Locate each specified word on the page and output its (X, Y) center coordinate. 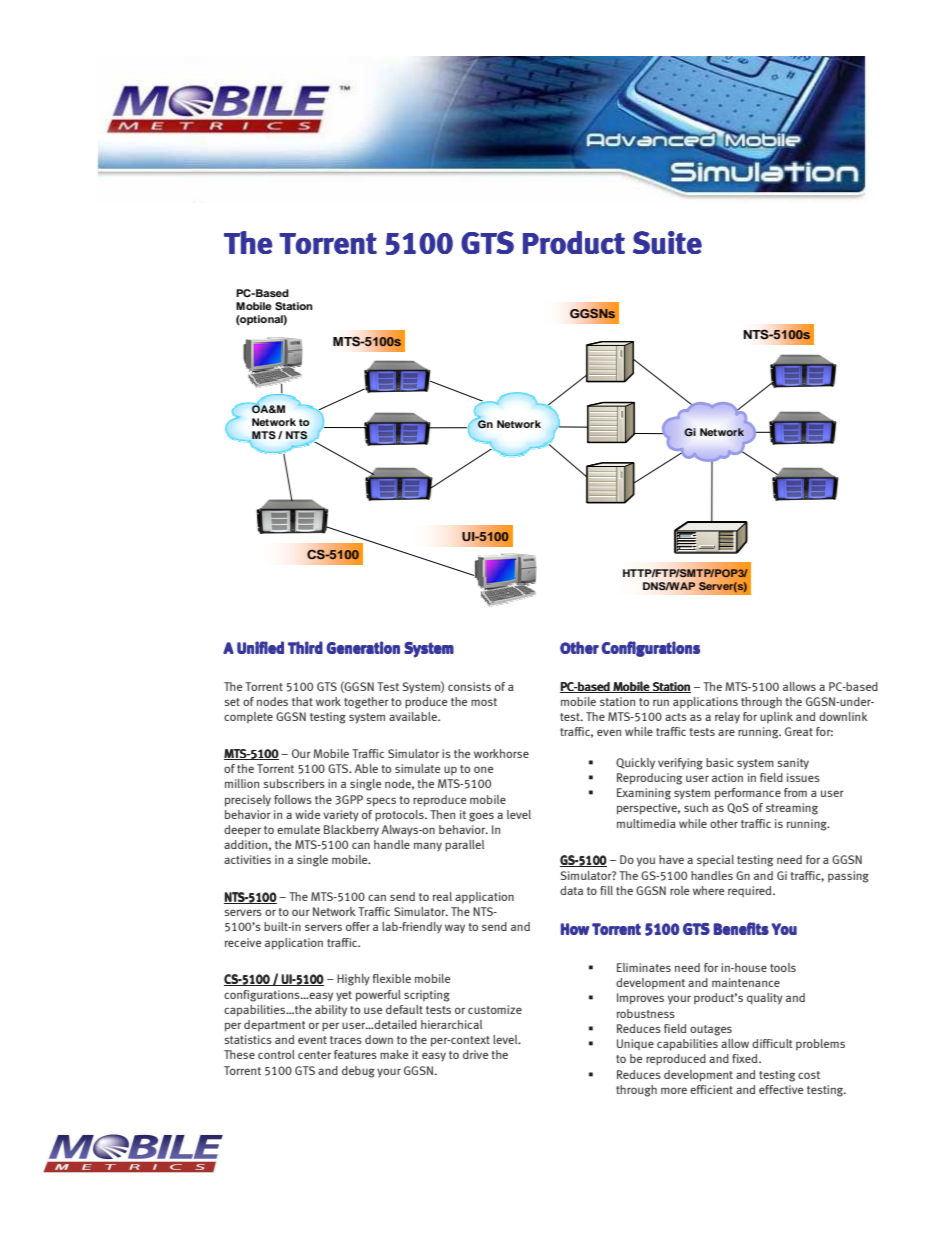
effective (781, 1089)
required (751, 891)
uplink (776, 718)
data (571, 890)
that (302, 701)
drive (475, 1054)
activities (247, 859)
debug (358, 1072)
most (484, 702)
